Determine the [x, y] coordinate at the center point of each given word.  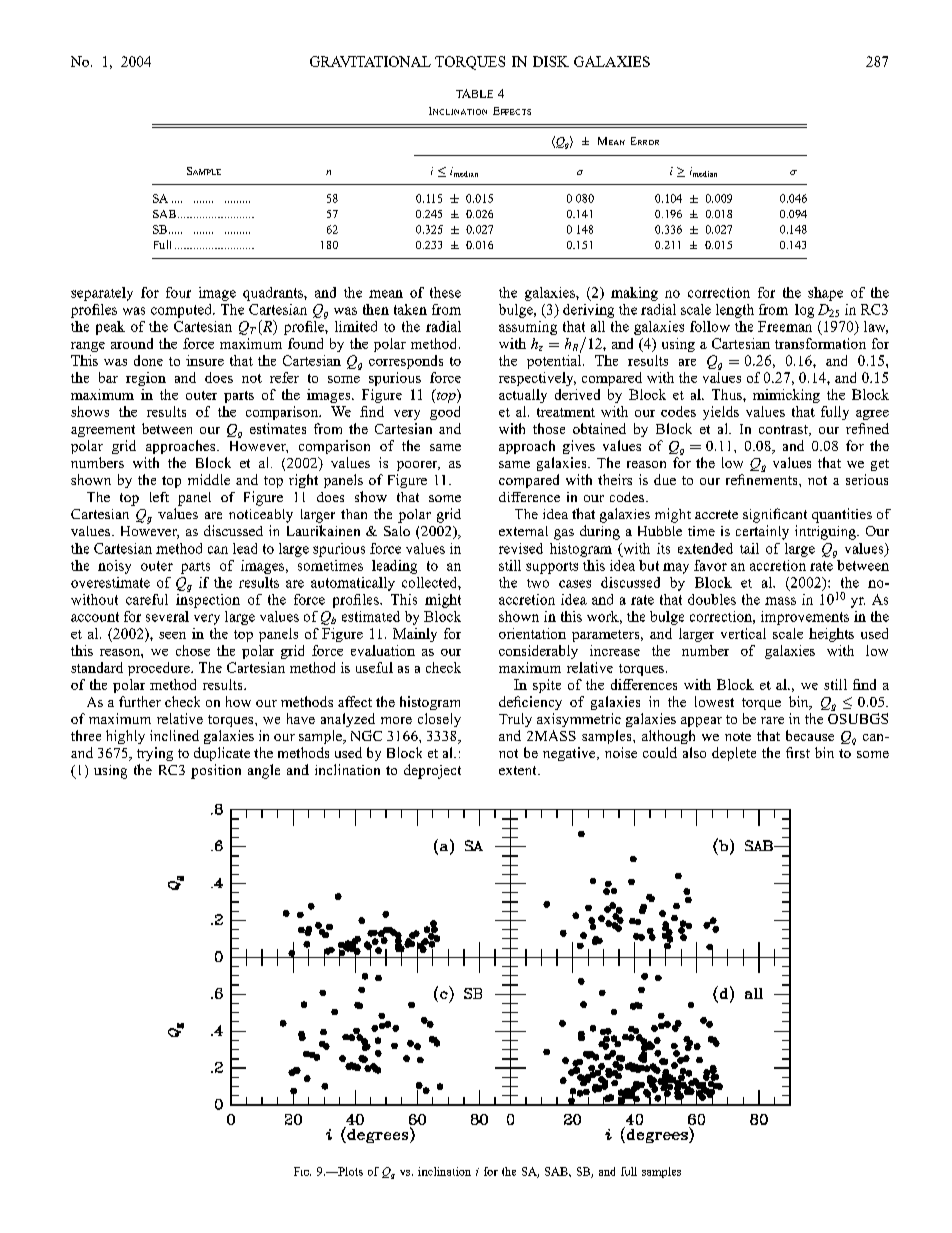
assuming [528, 328]
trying [155, 754]
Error [645, 141]
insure [205, 360]
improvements [805, 618]
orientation [532, 633]
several [167, 616]
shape [825, 294]
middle [209, 479]
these [445, 292]
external [523, 531]
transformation [820, 343]
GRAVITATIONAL [370, 61]
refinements [763, 479]
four [178, 292]
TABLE [474, 93]
